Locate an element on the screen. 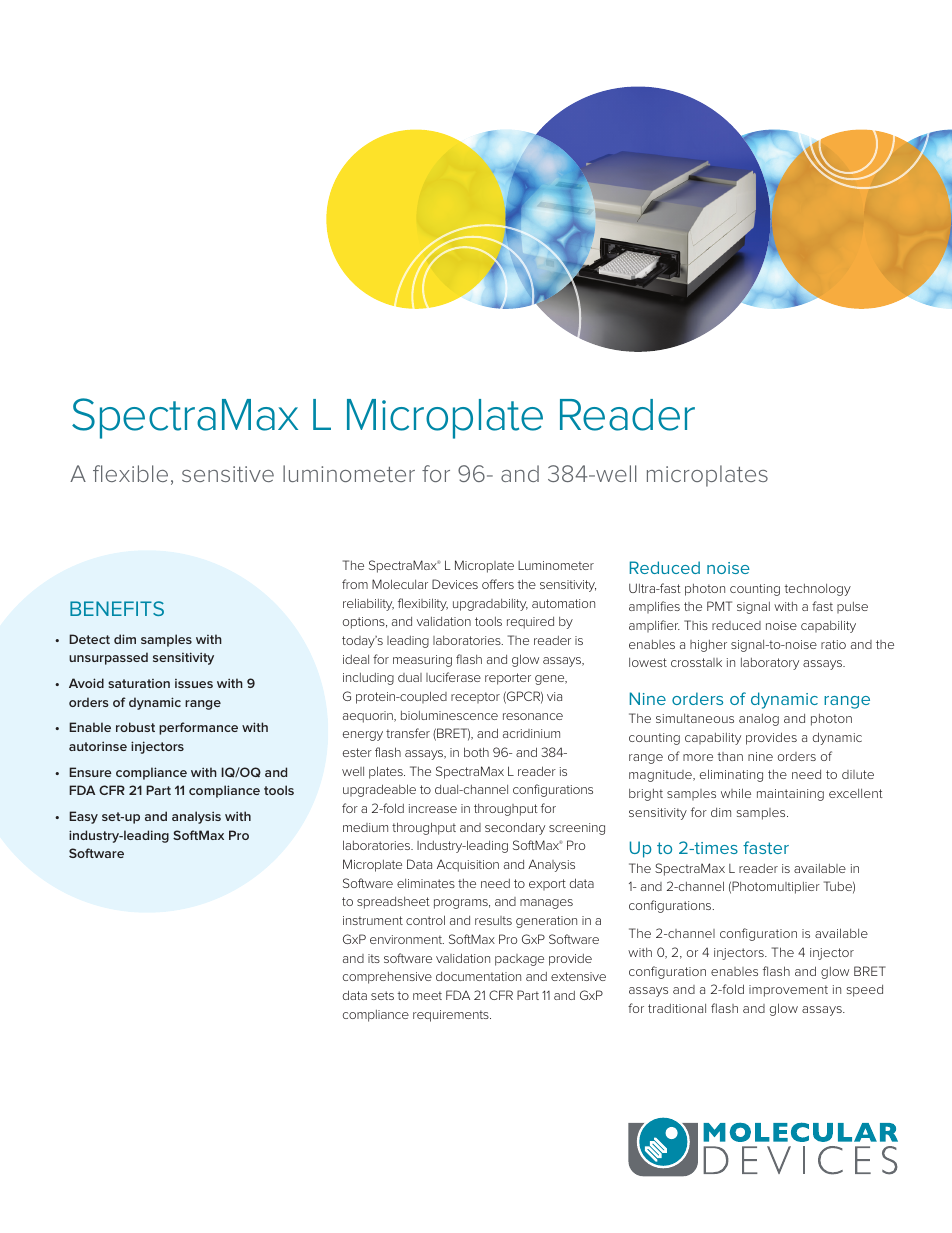  meet is located at coordinates (427, 995).
